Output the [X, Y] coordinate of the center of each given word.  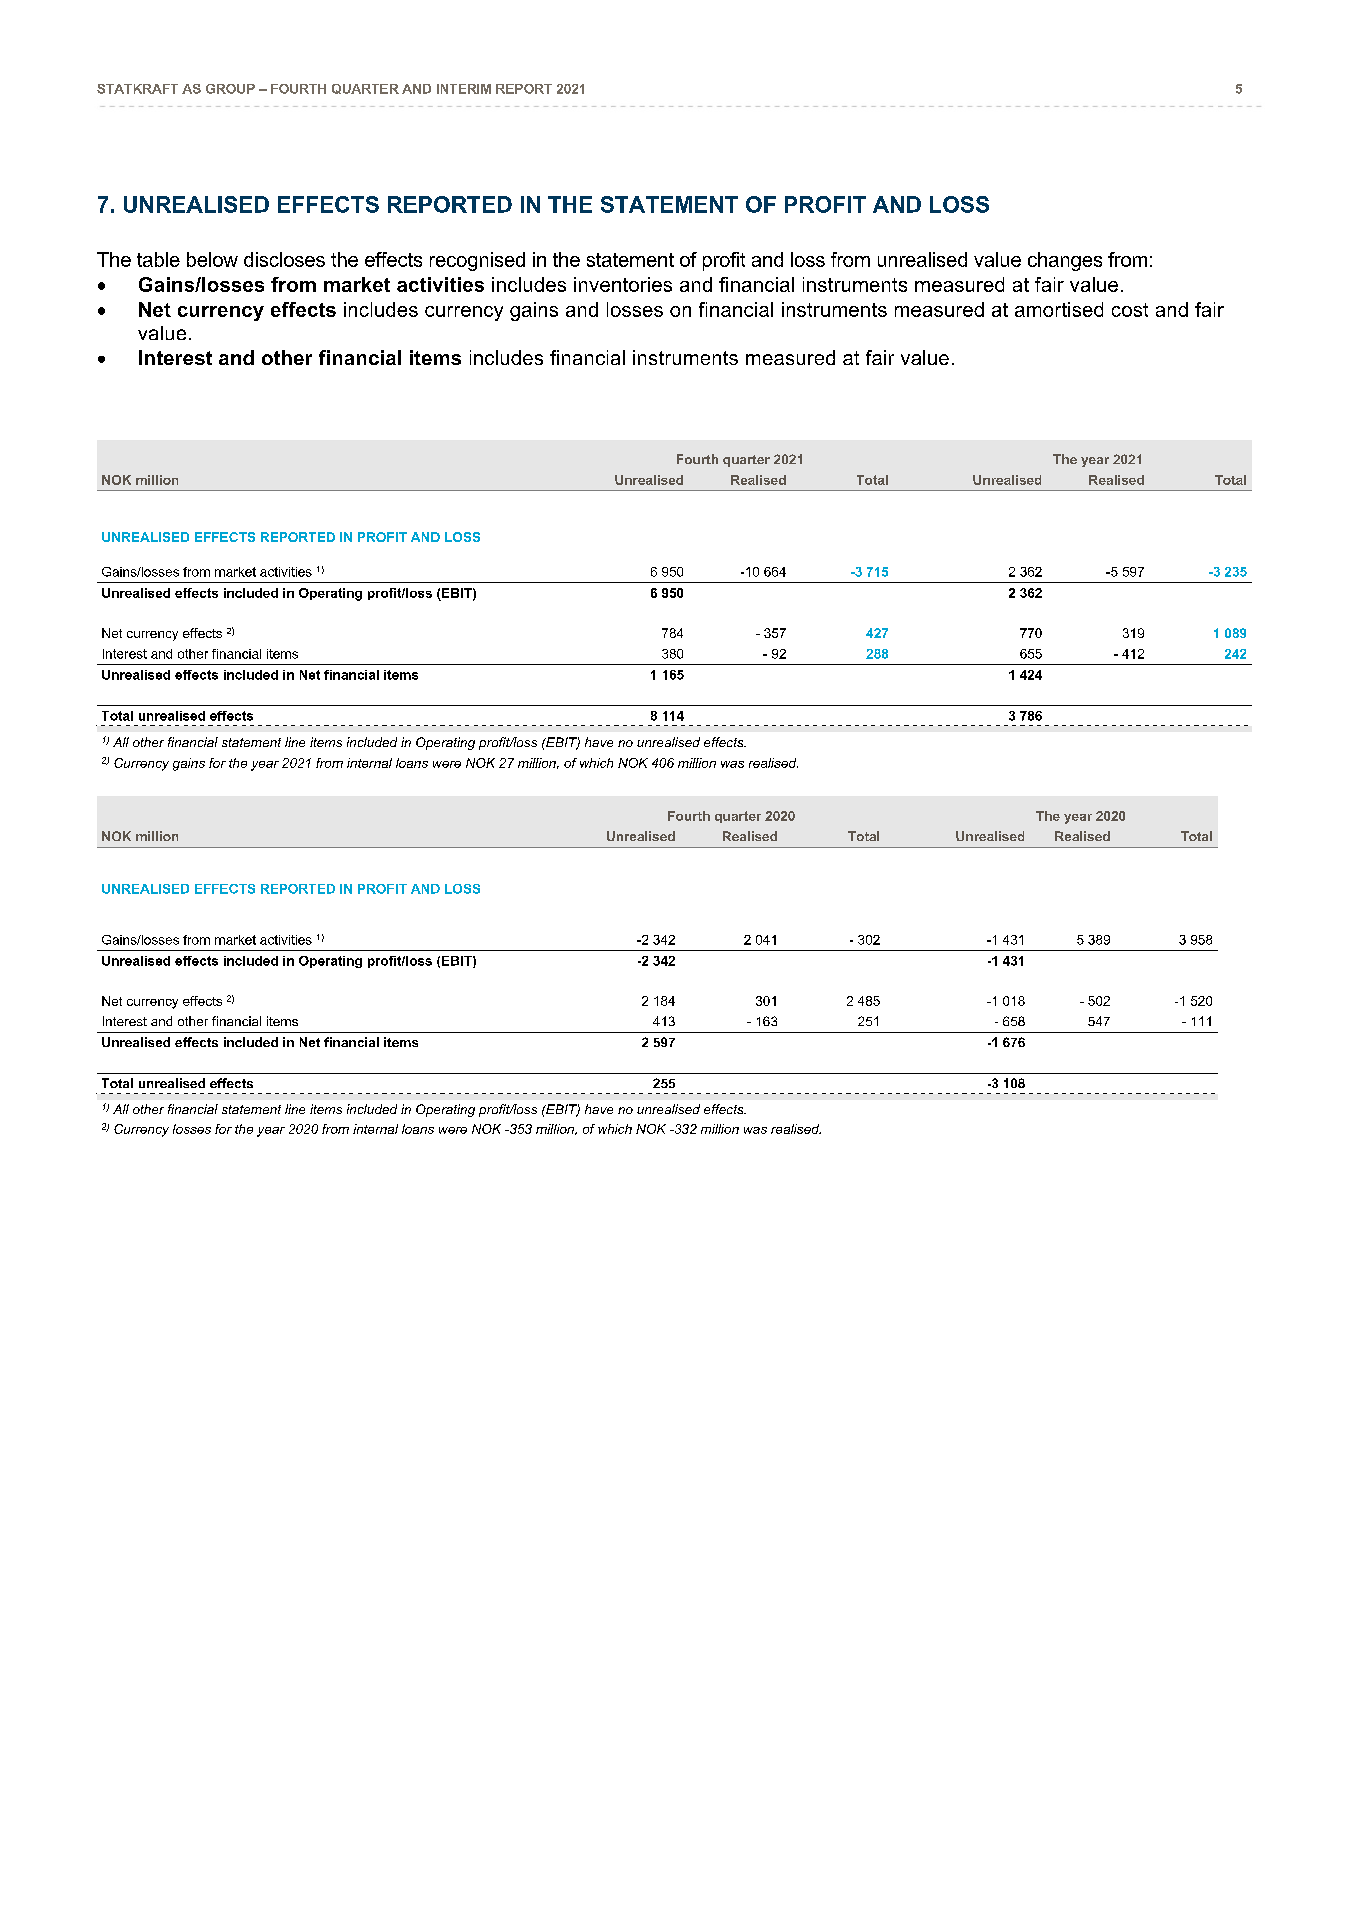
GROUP [230, 89]
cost [1130, 310]
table [158, 259]
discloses [284, 259]
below [212, 259]
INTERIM [464, 89]
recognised [477, 261]
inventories [623, 284]
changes [1065, 261]
